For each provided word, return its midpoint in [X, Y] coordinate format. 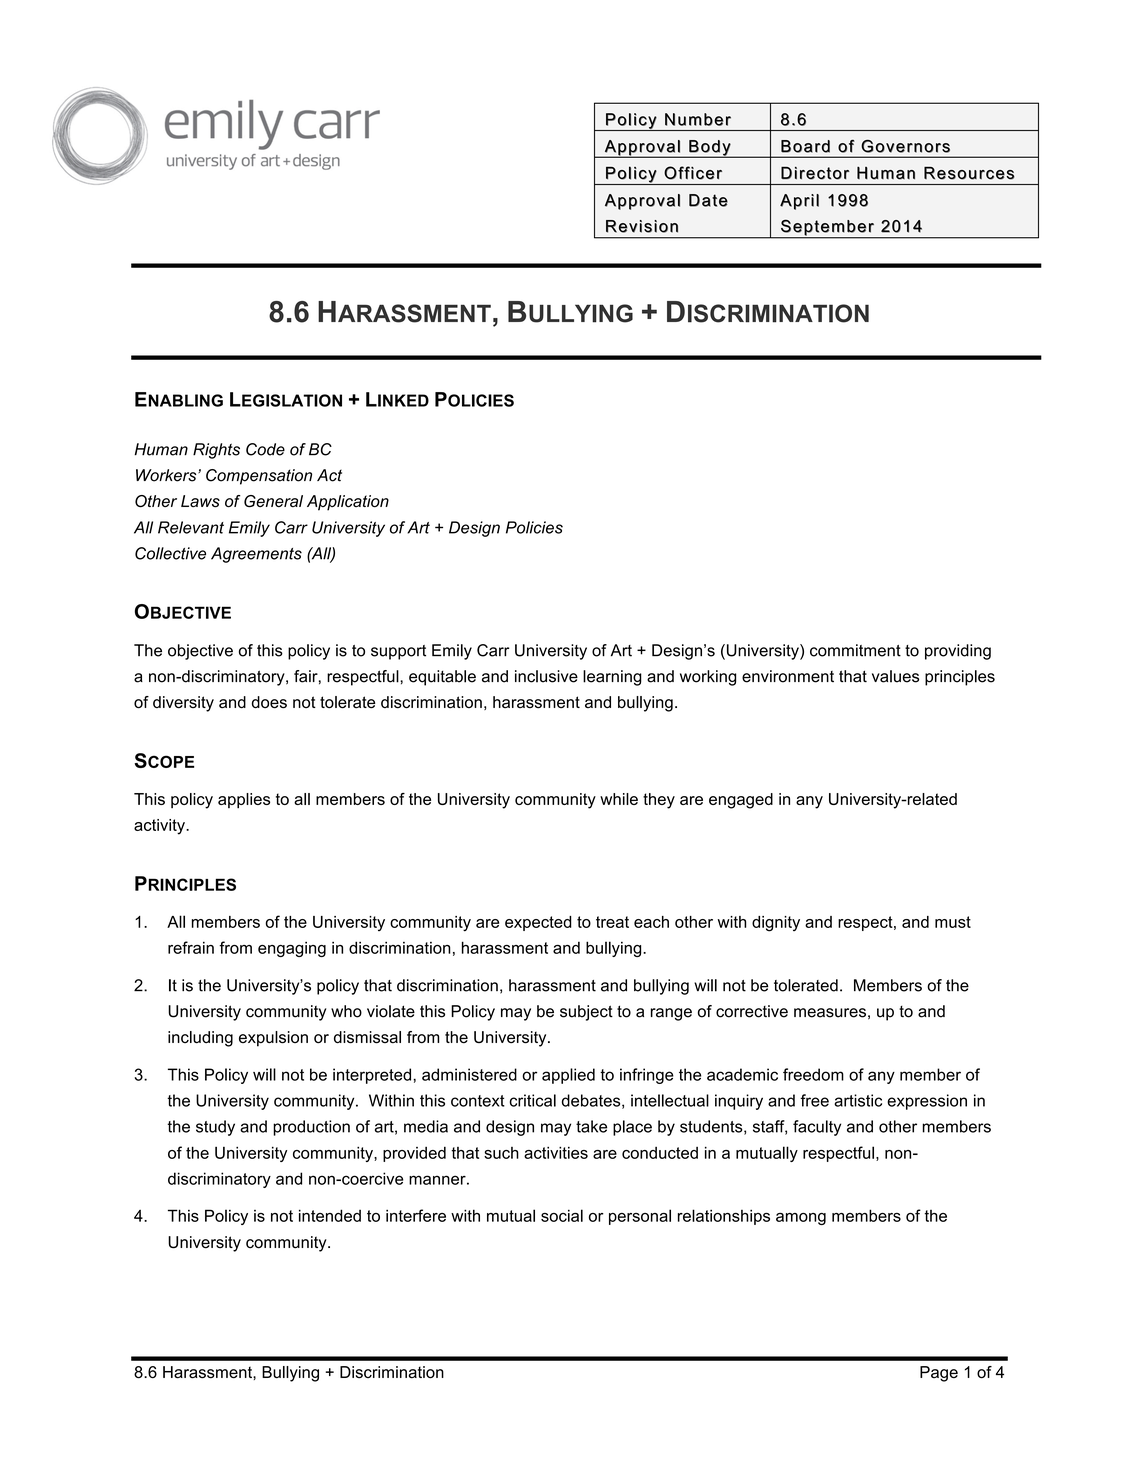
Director [815, 173]
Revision [642, 226]
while [619, 799]
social [562, 1215]
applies [244, 801]
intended [330, 1215]
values [895, 676]
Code [265, 449]
